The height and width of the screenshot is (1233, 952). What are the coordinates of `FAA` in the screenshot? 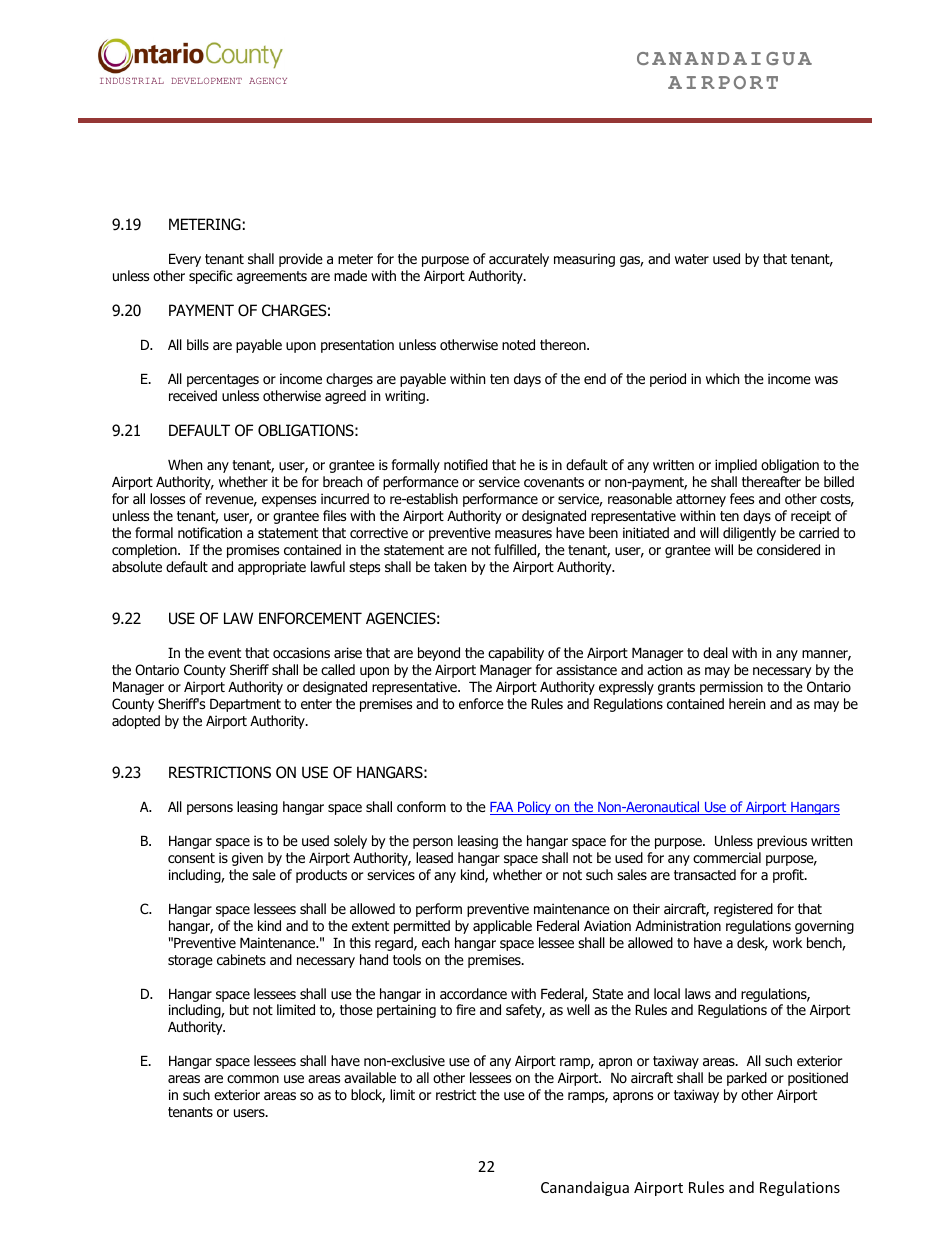 It's located at (503, 808).
